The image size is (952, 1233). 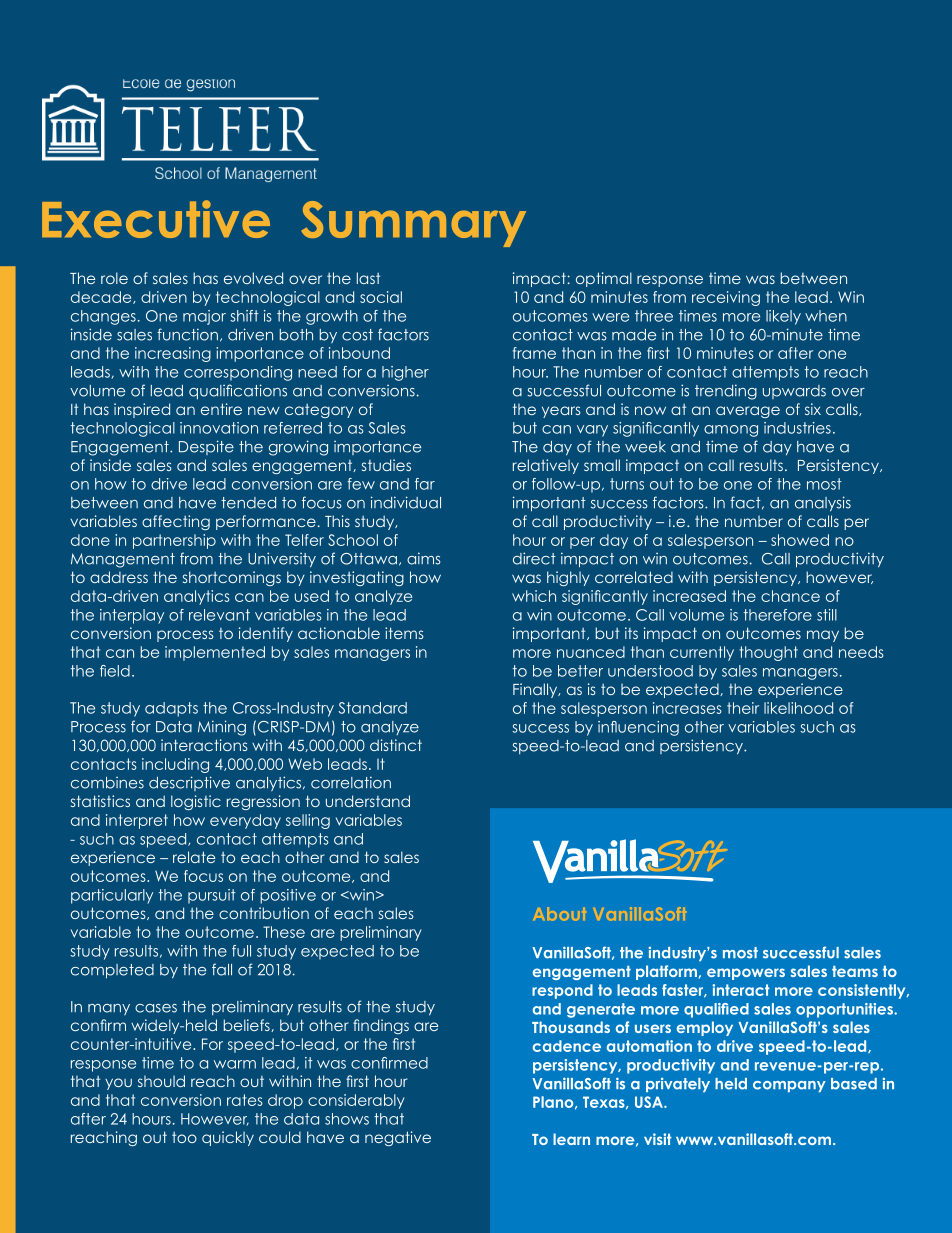 What do you see at coordinates (559, 914) in the screenshot?
I see `About` at bounding box center [559, 914].
